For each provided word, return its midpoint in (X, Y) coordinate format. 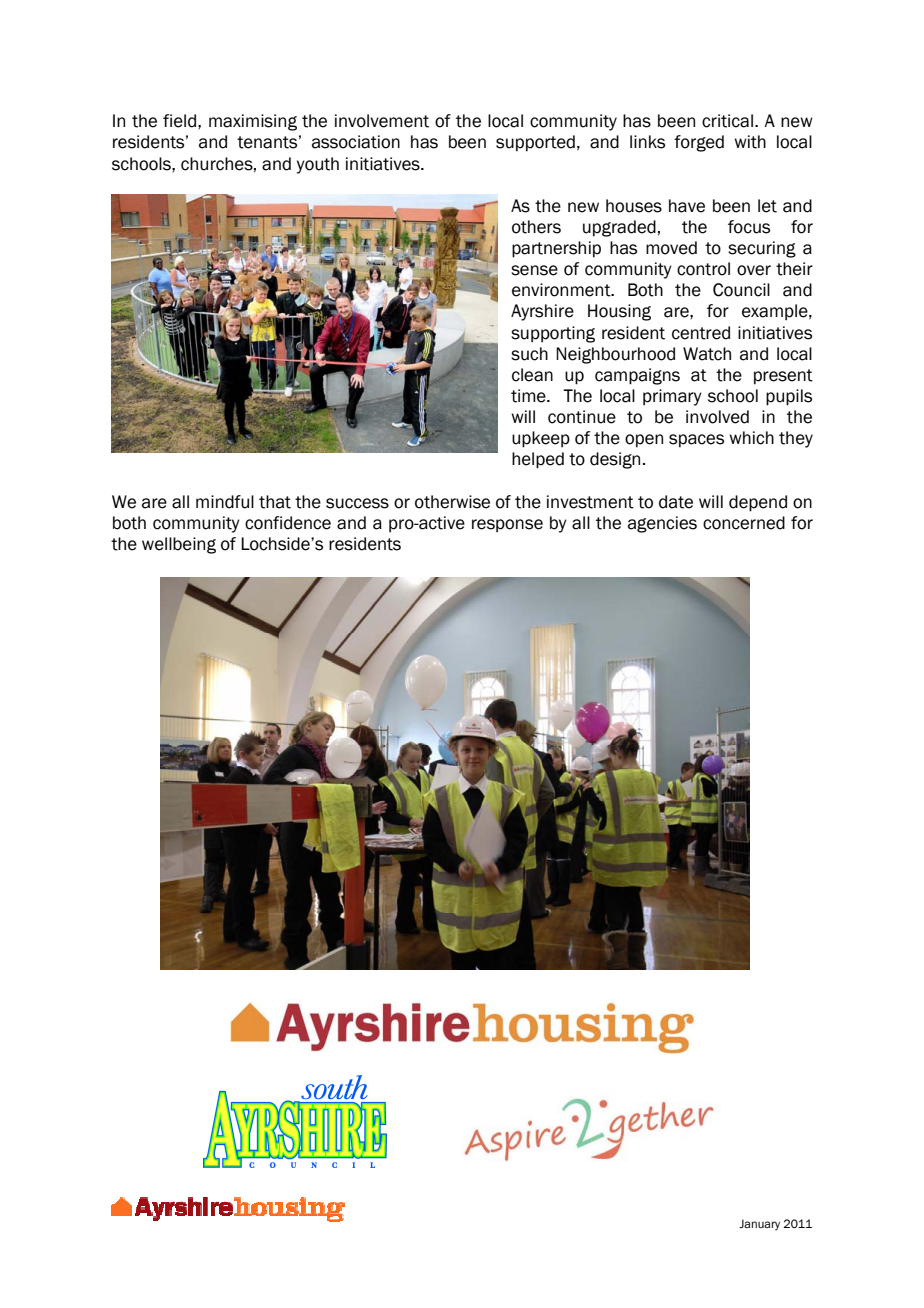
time (529, 396)
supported (535, 143)
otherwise (452, 502)
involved (717, 417)
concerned (744, 523)
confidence (288, 523)
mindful (225, 502)
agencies (662, 524)
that (275, 502)
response (507, 525)
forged (699, 143)
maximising (253, 122)
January (759, 1225)
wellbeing (179, 545)
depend (758, 503)
